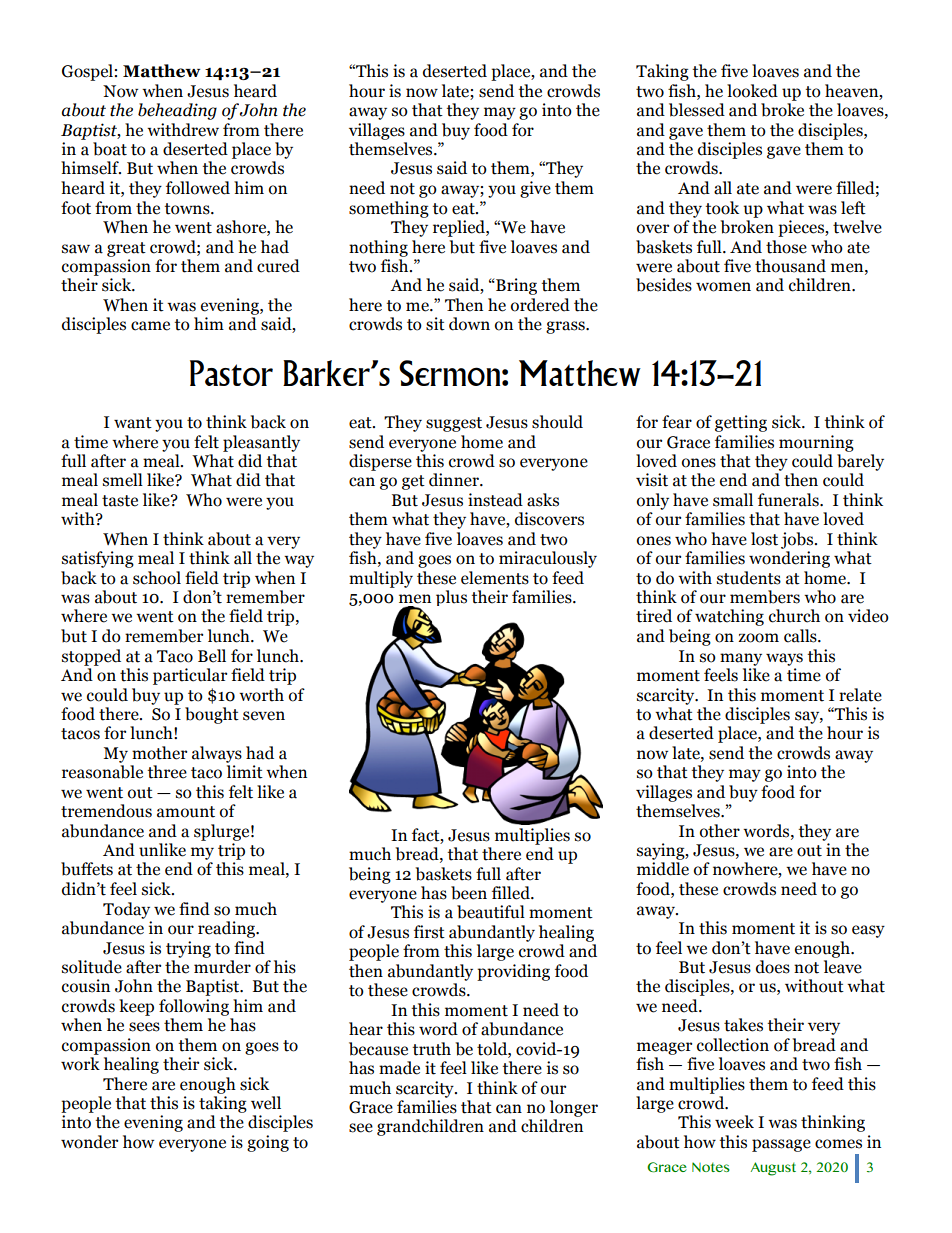  I want to click on beheading, so click(177, 111).
